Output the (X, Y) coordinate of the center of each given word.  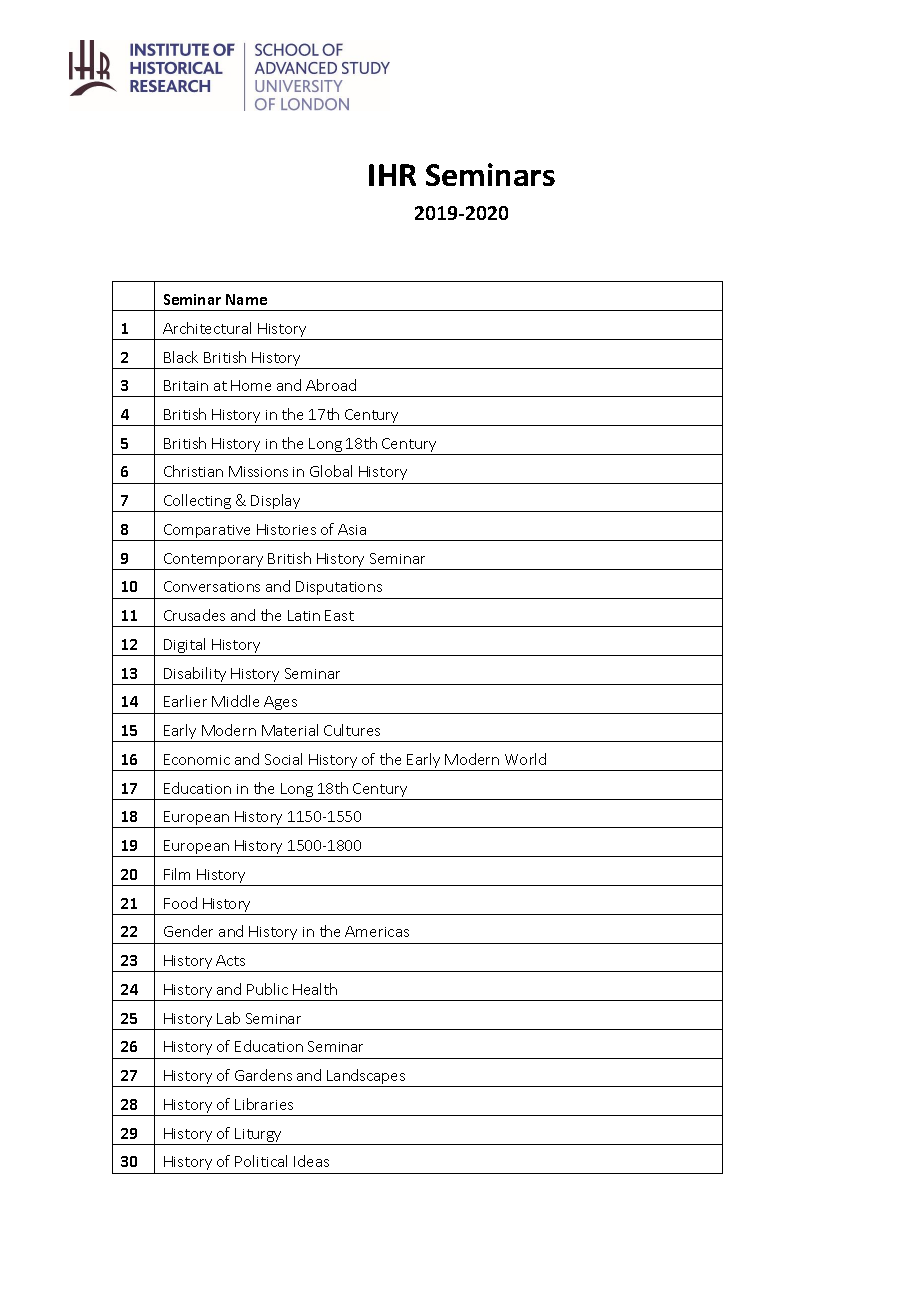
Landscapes (367, 1078)
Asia (352, 529)
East (339, 615)
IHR (392, 175)
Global (331, 471)
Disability (195, 676)
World (525, 759)
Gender (188, 931)
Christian (193, 471)
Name (246, 299)
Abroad (331, 385)
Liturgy (259, 1136)
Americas (377, 931)
